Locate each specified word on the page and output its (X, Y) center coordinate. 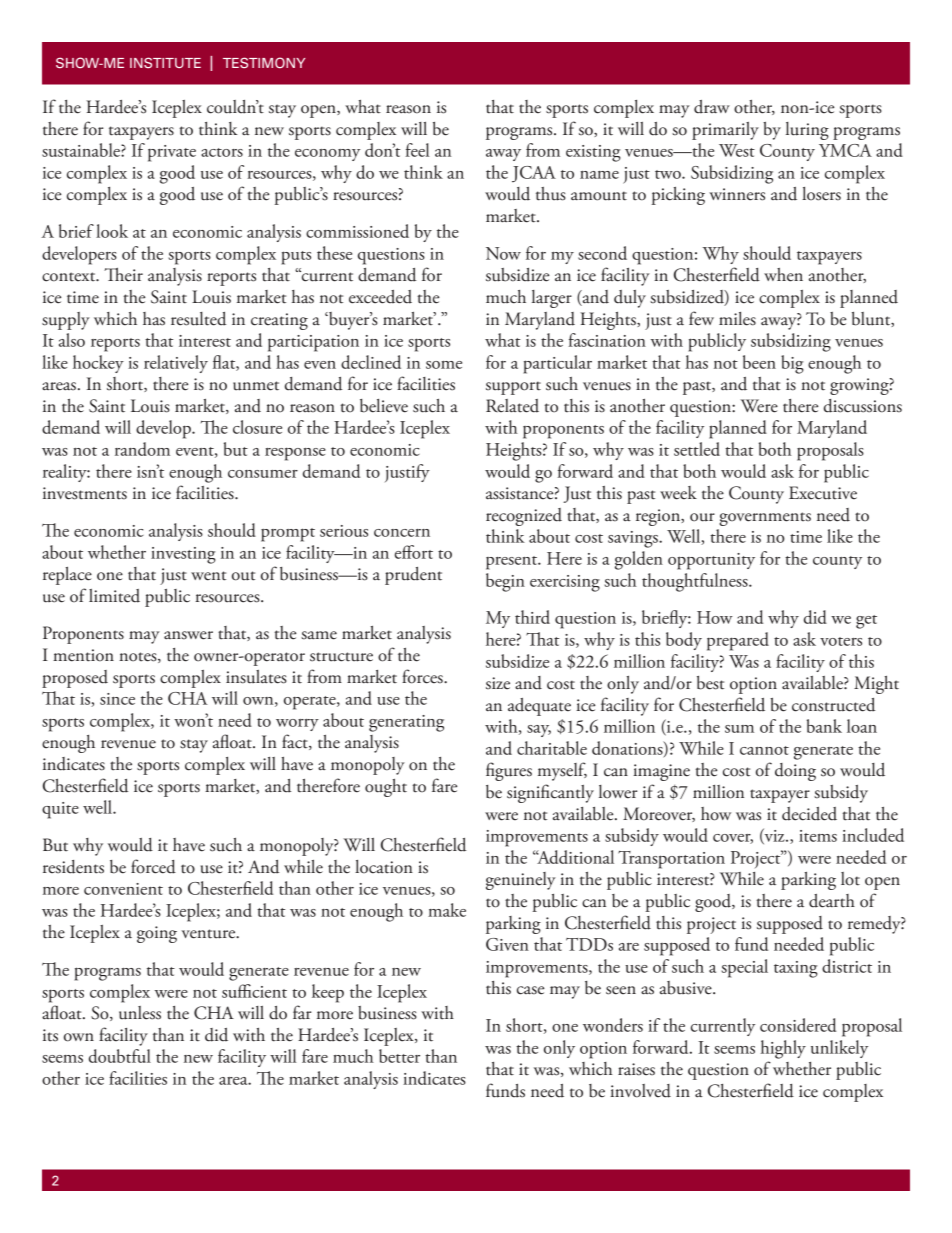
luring (807, 131)
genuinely (521, 881)
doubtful (120, 1056)
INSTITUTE (165, 62)
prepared (738, 641)
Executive (823, 493)
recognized (524, 517)
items (818, 836)
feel (417, 150)
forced (153, 866)
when (783, 275)
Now (503, 253)
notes (139, 657)
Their (123, 275)
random (142, 449)
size (498, 683)
